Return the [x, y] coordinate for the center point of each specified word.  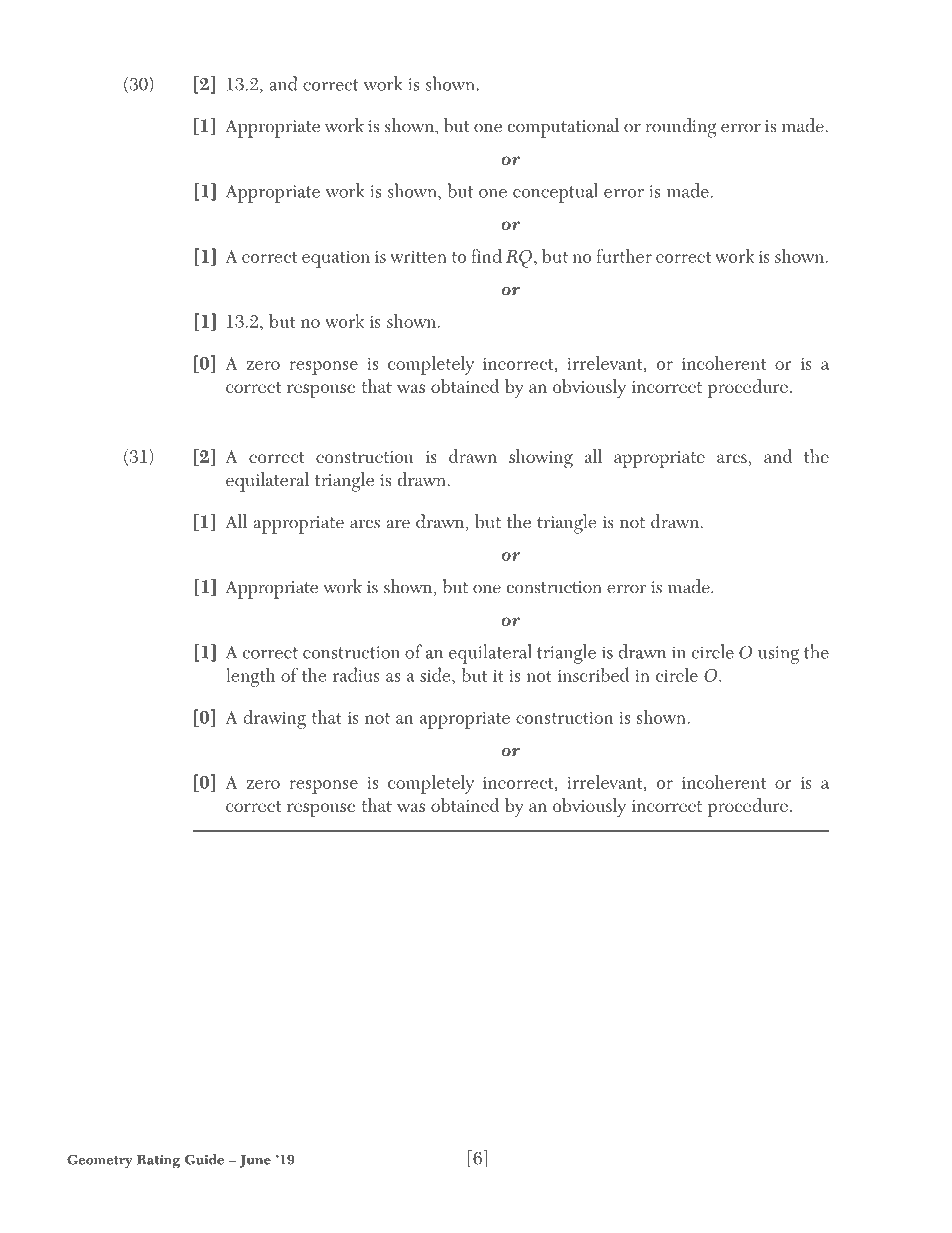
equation [336, 259]
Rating [158, 1162]
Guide [204, 1159]
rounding [680, 128]
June [255, 1161]
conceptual [555, 193]
